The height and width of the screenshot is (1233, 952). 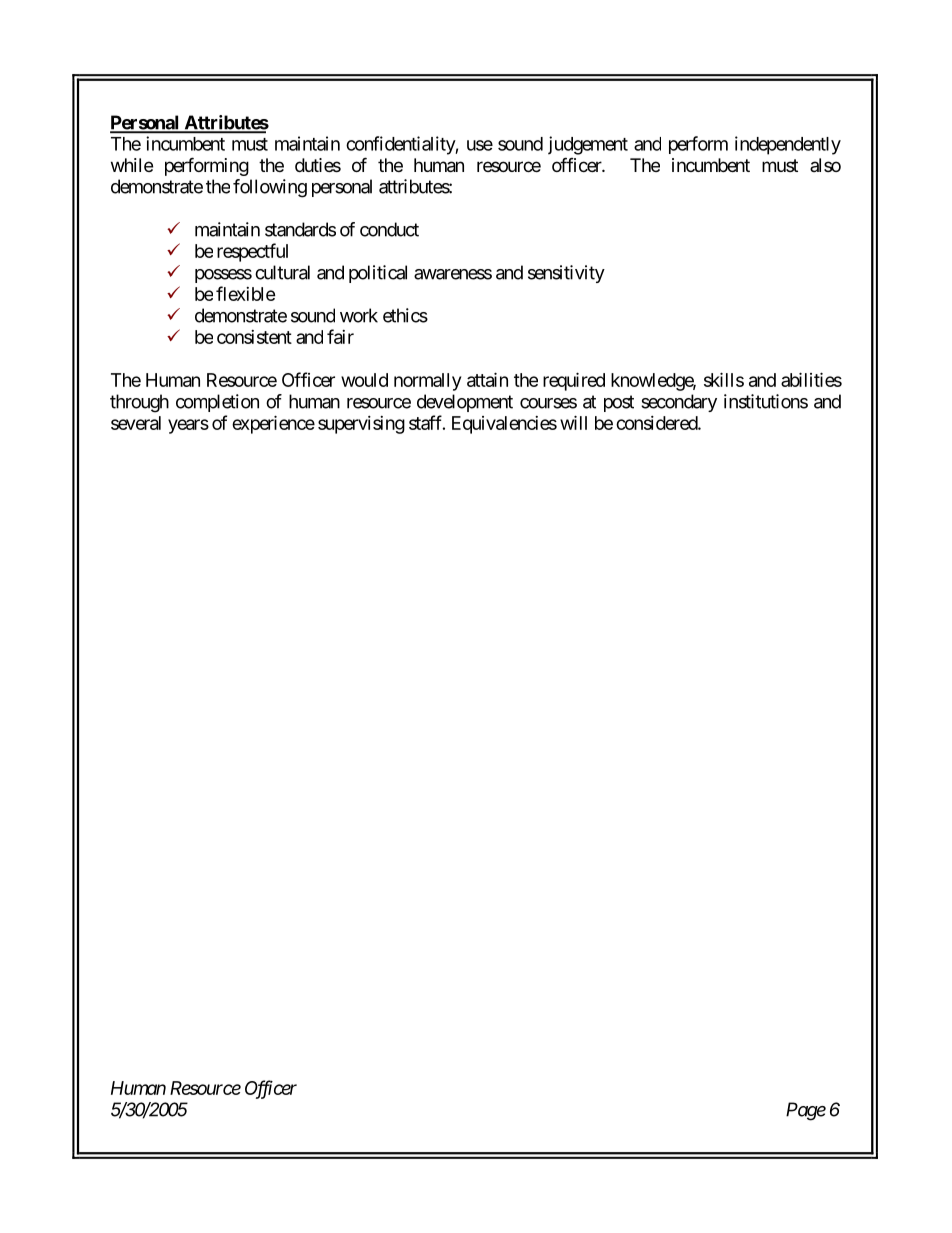 I want to click on secondary, so click(x=679, y=403).
